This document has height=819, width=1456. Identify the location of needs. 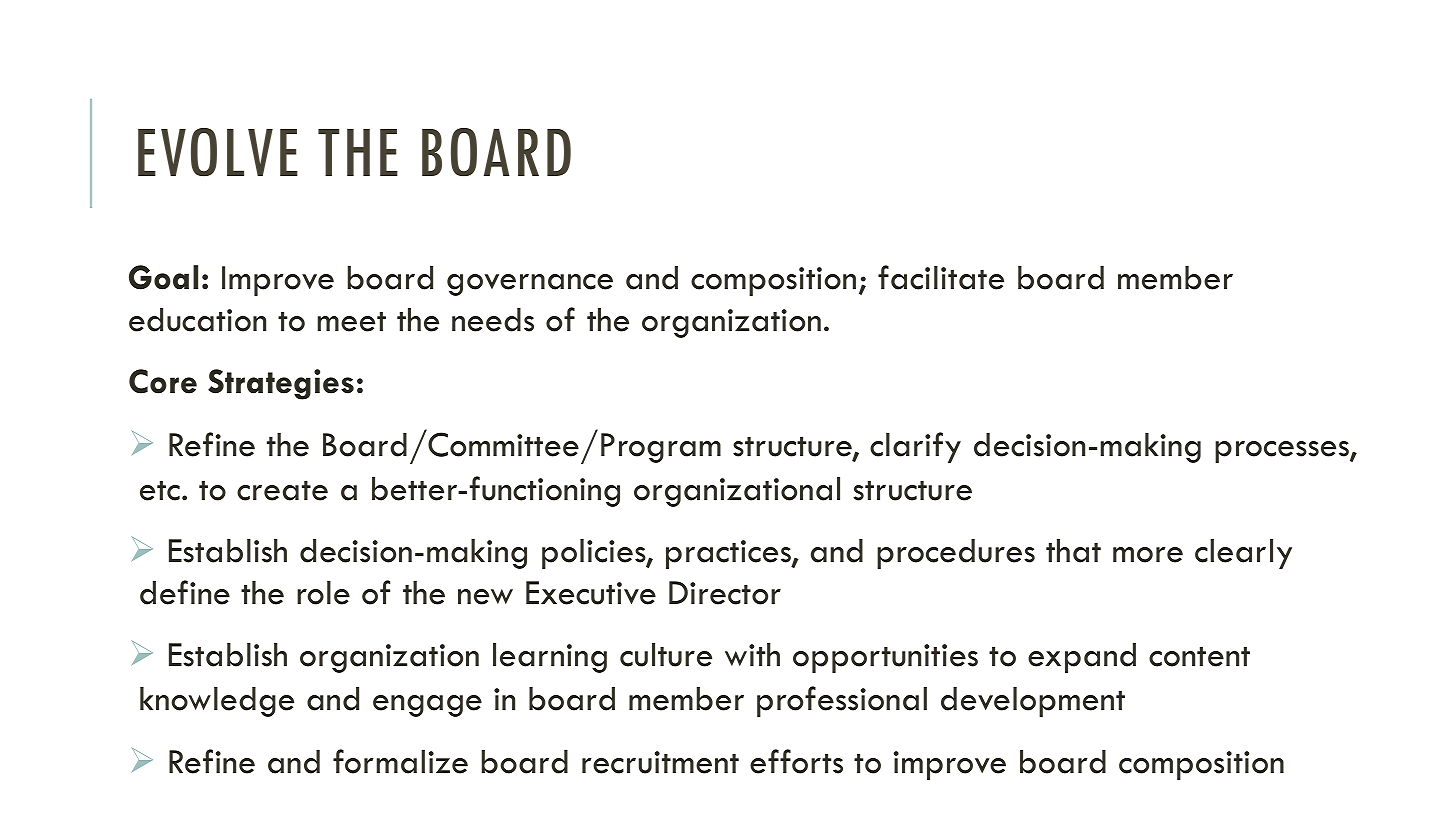
(493, 320).
